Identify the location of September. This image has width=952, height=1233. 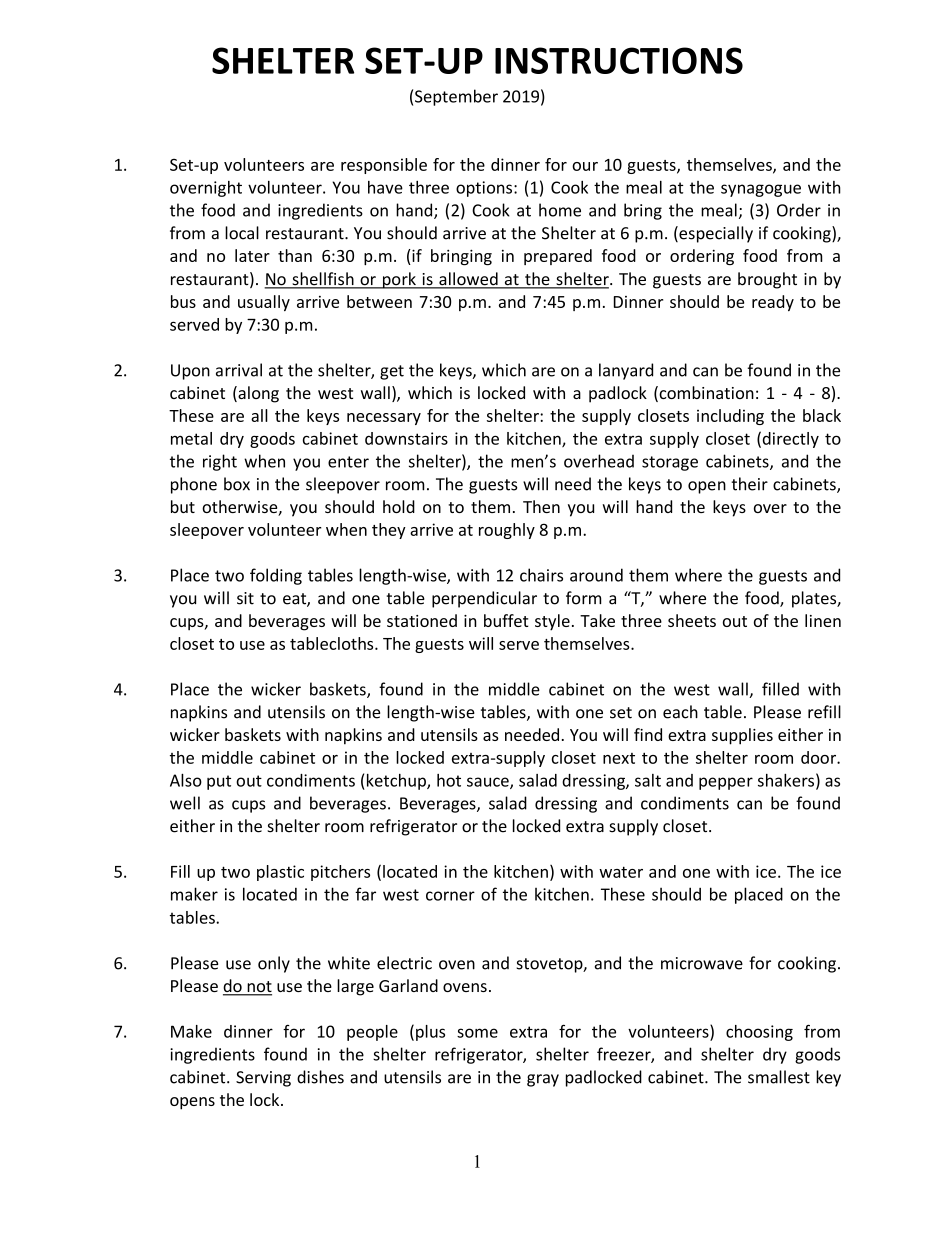
(456, 97).
